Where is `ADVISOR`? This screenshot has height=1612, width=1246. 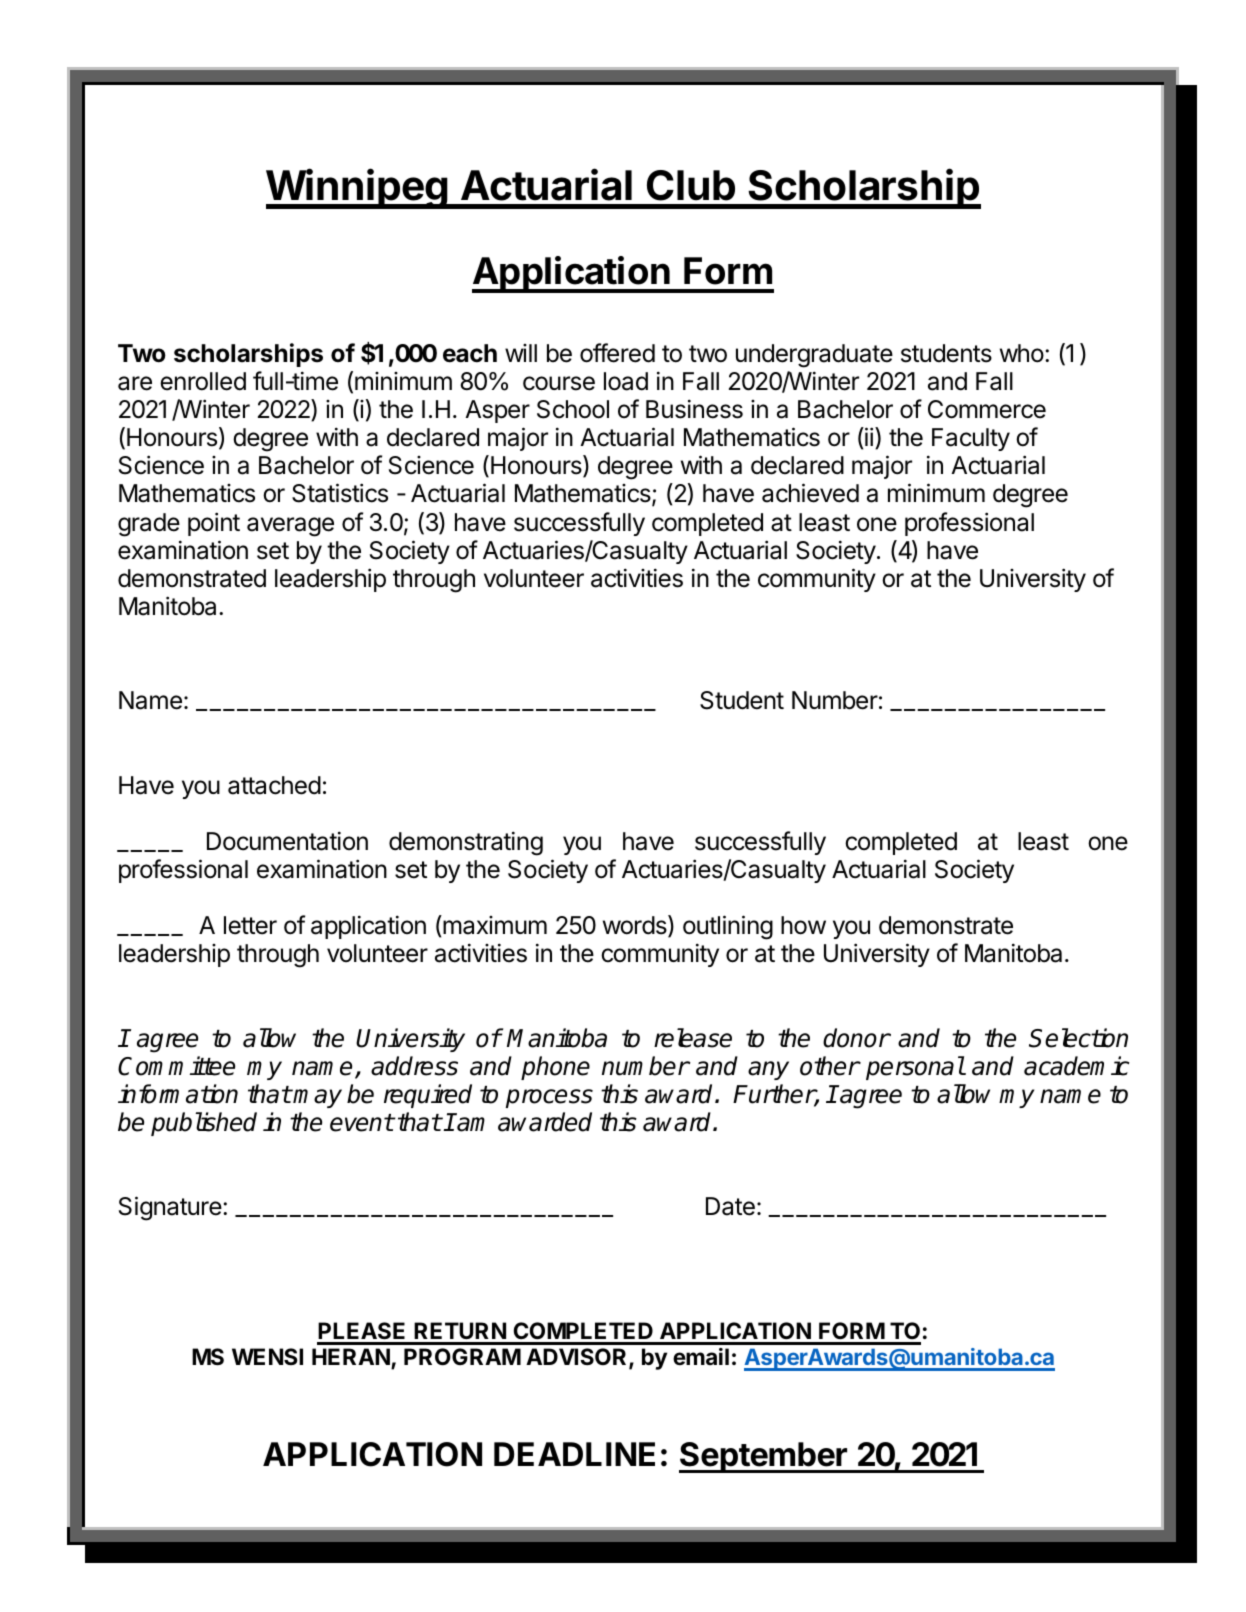
ADVISOR is located at coordinates (578, 1358).
